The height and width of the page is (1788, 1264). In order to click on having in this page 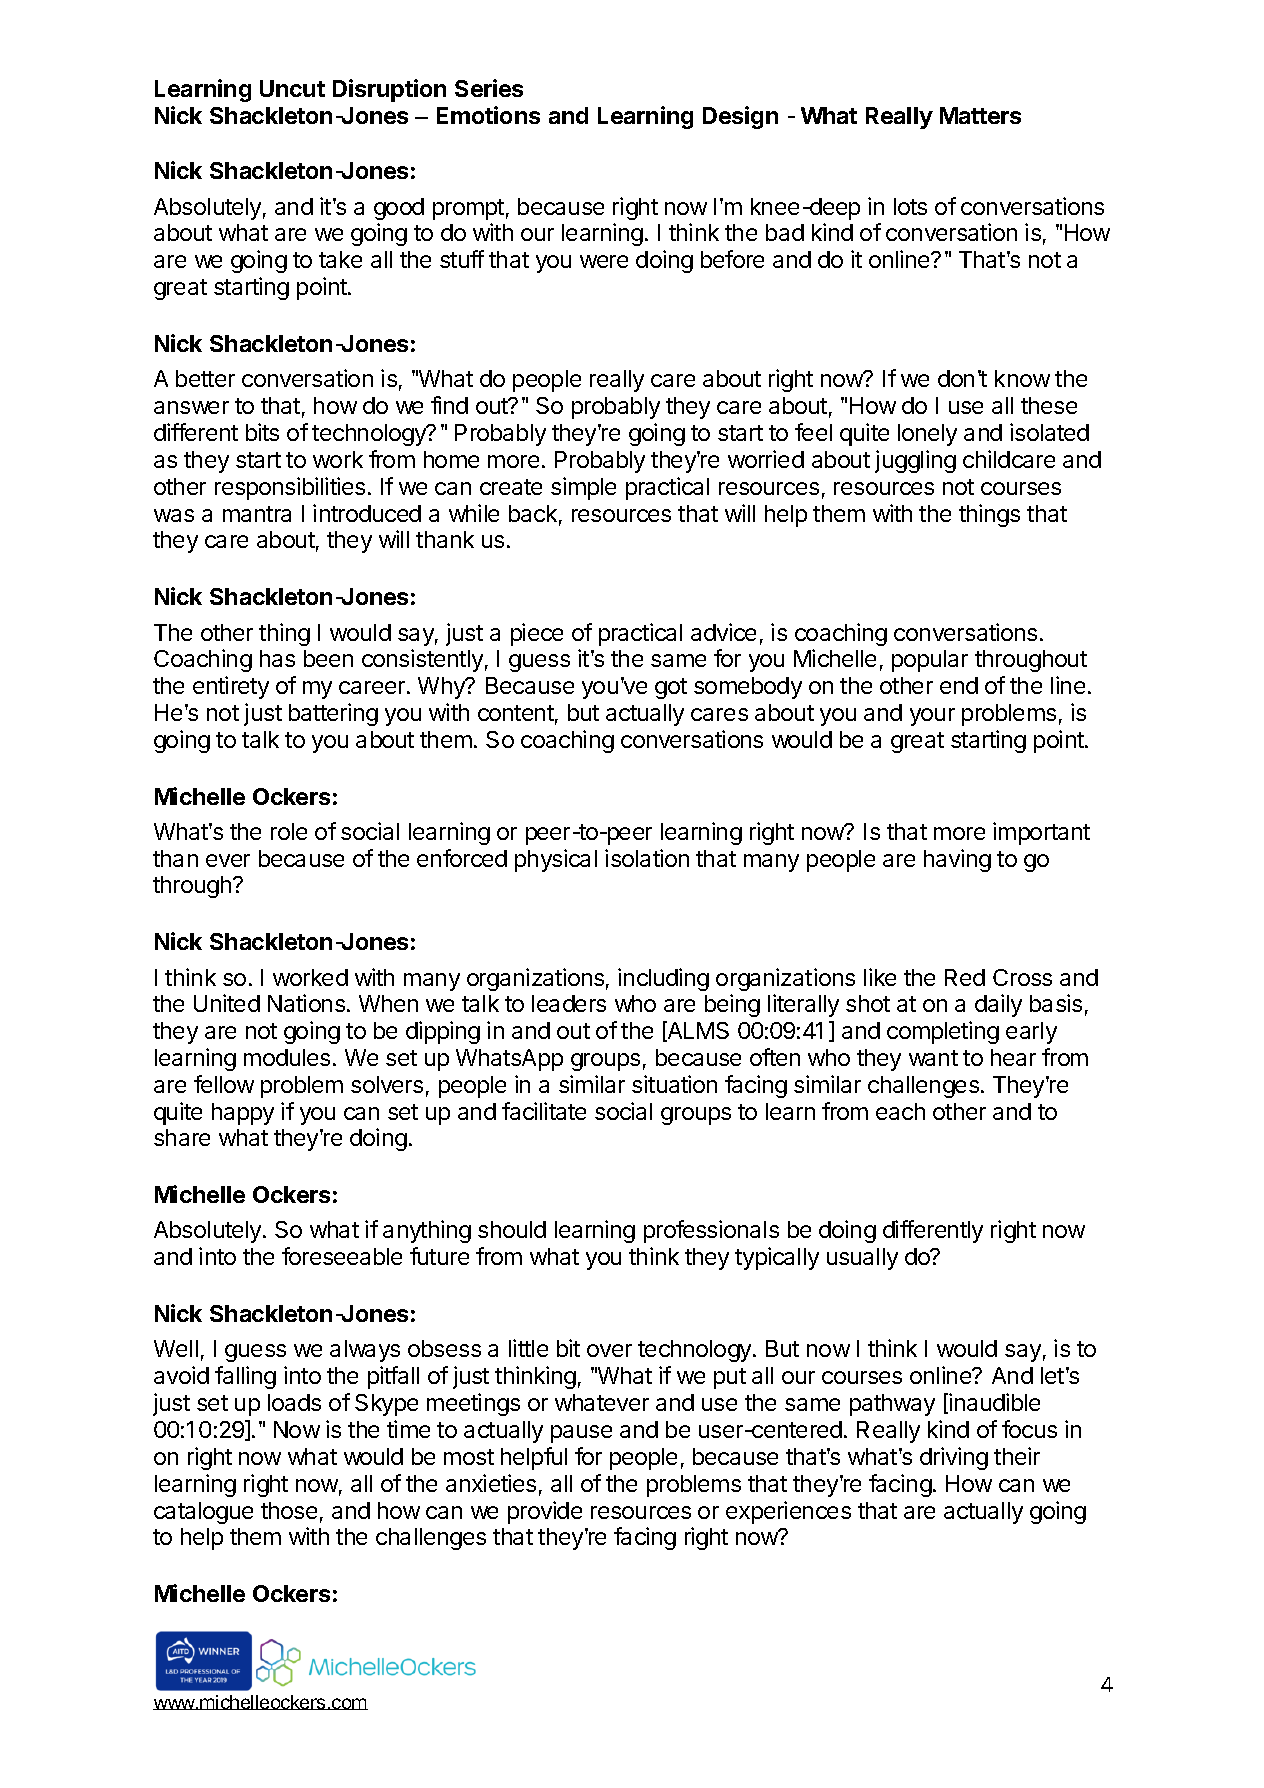, I will do `click(957, 860)`.
